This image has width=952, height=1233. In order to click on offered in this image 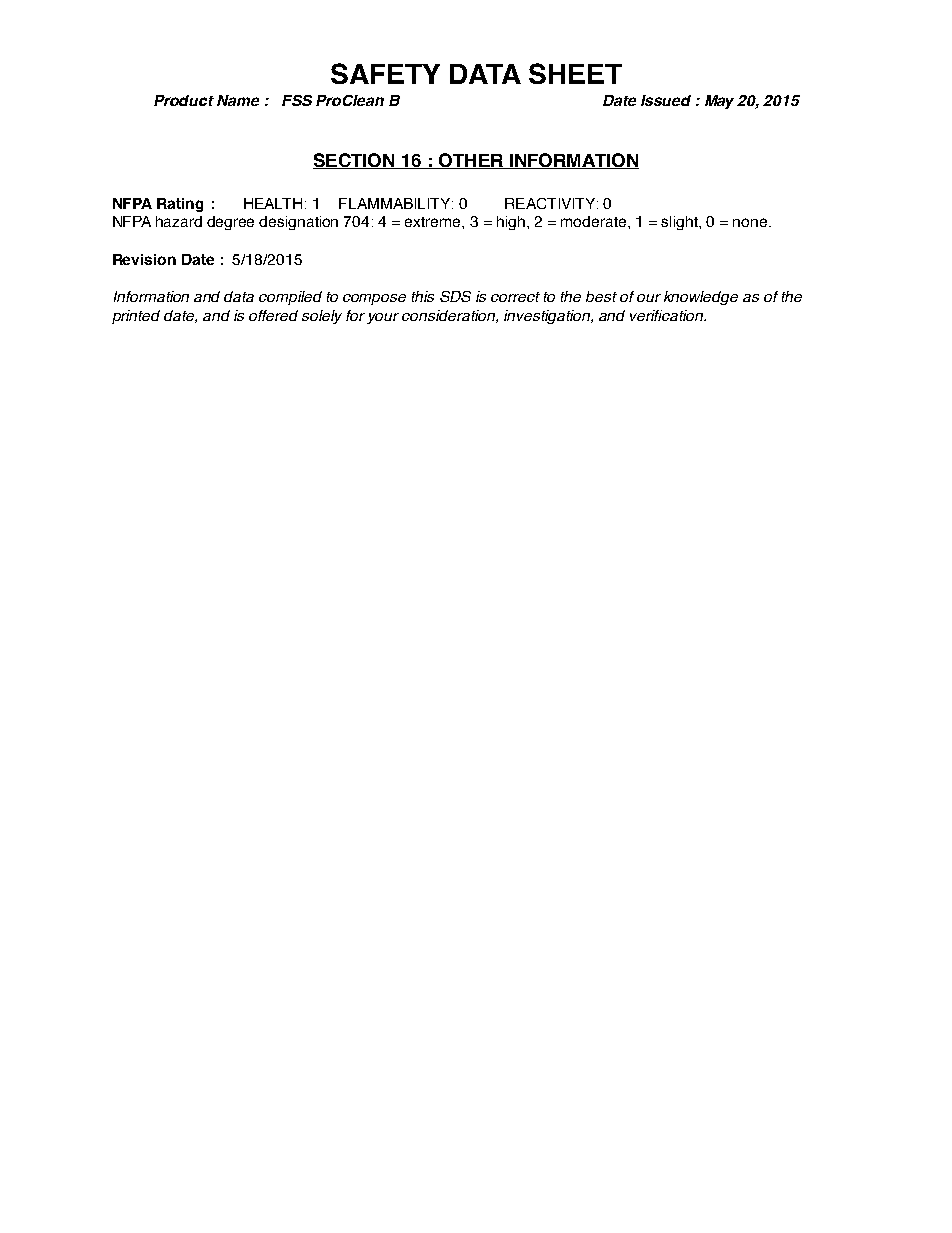, I will do `click(273, 315)`.
